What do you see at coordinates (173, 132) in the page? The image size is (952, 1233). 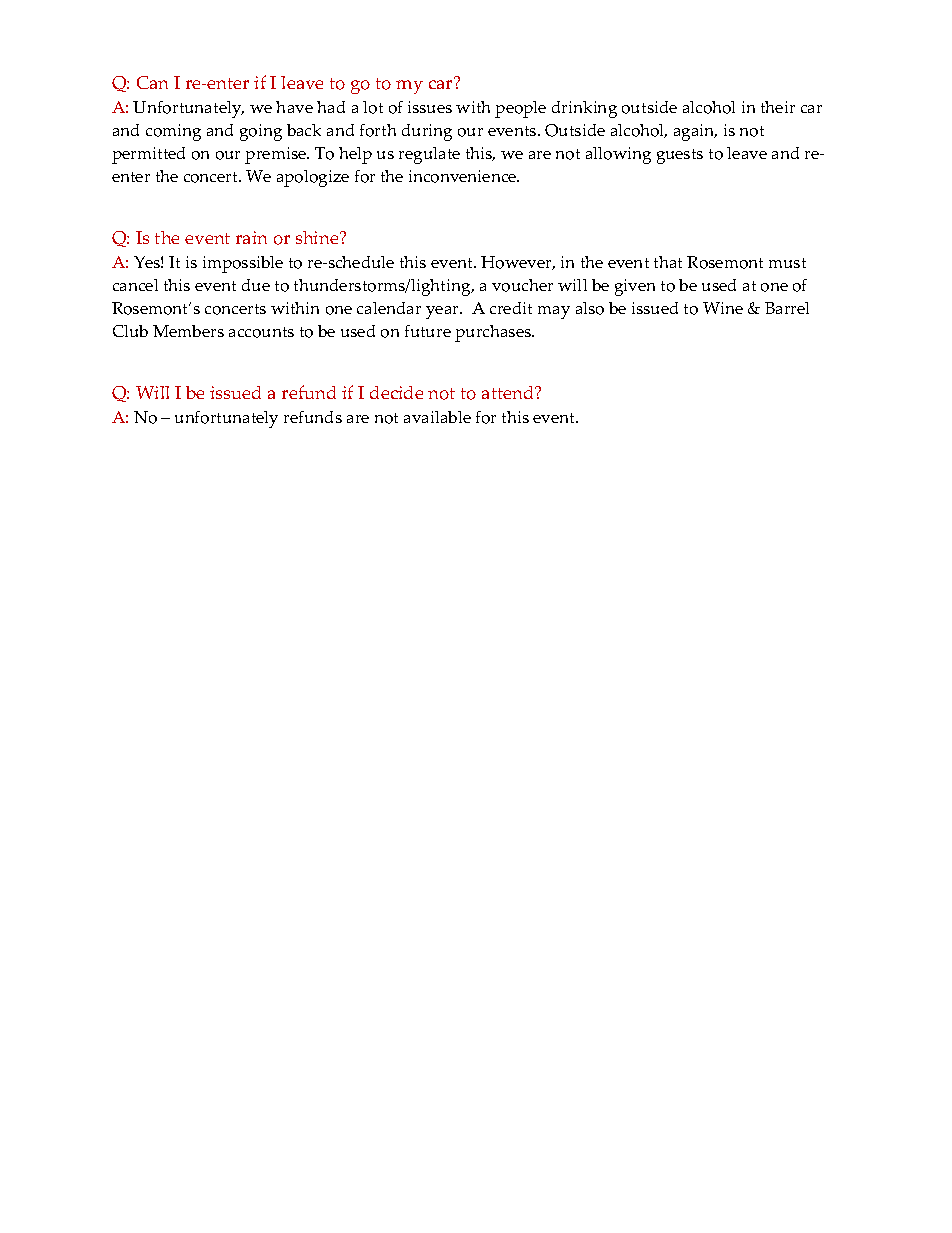 I see `coming` at bounding box center [173, 132].
